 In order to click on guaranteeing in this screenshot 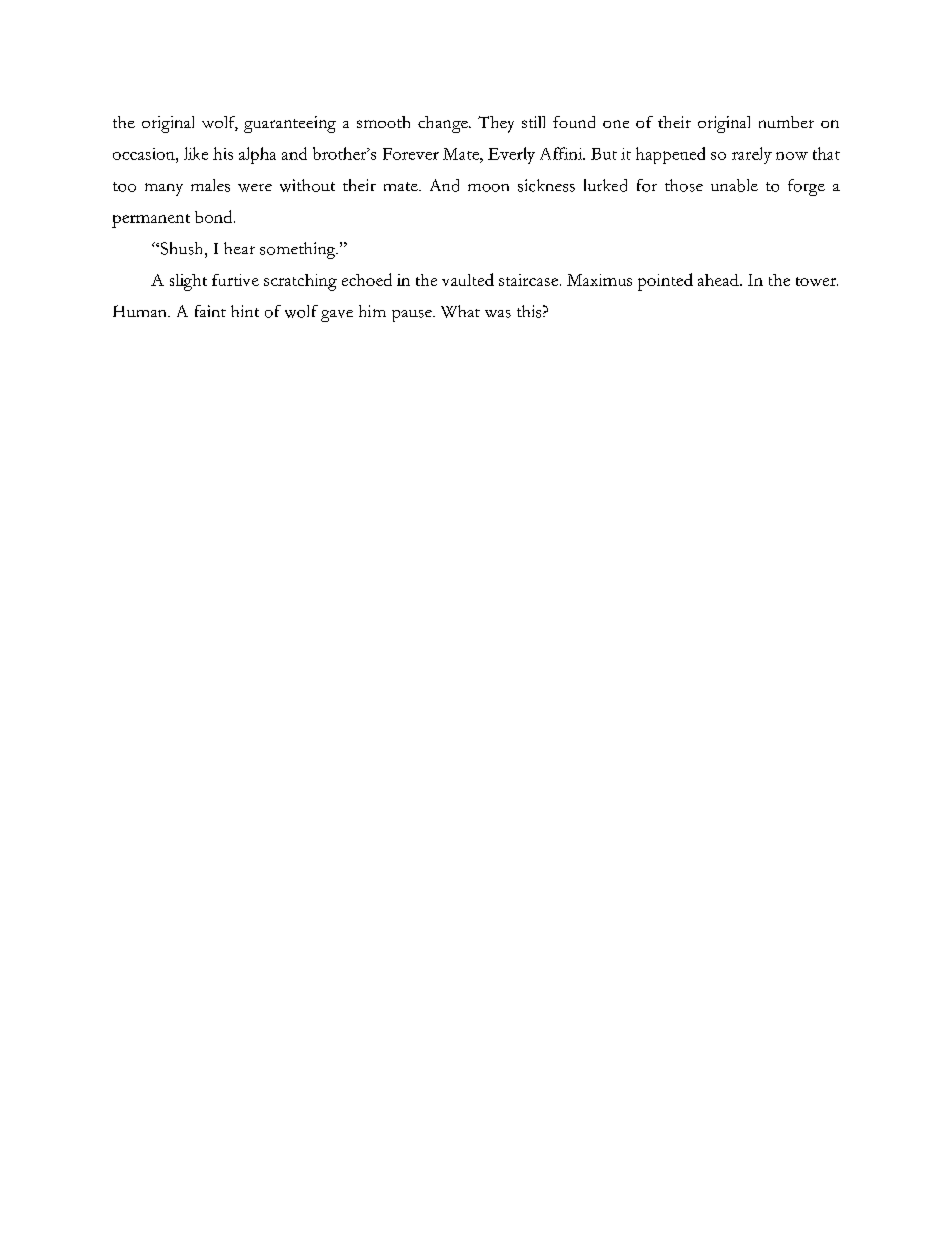, I will do `click(290, 124)`.
